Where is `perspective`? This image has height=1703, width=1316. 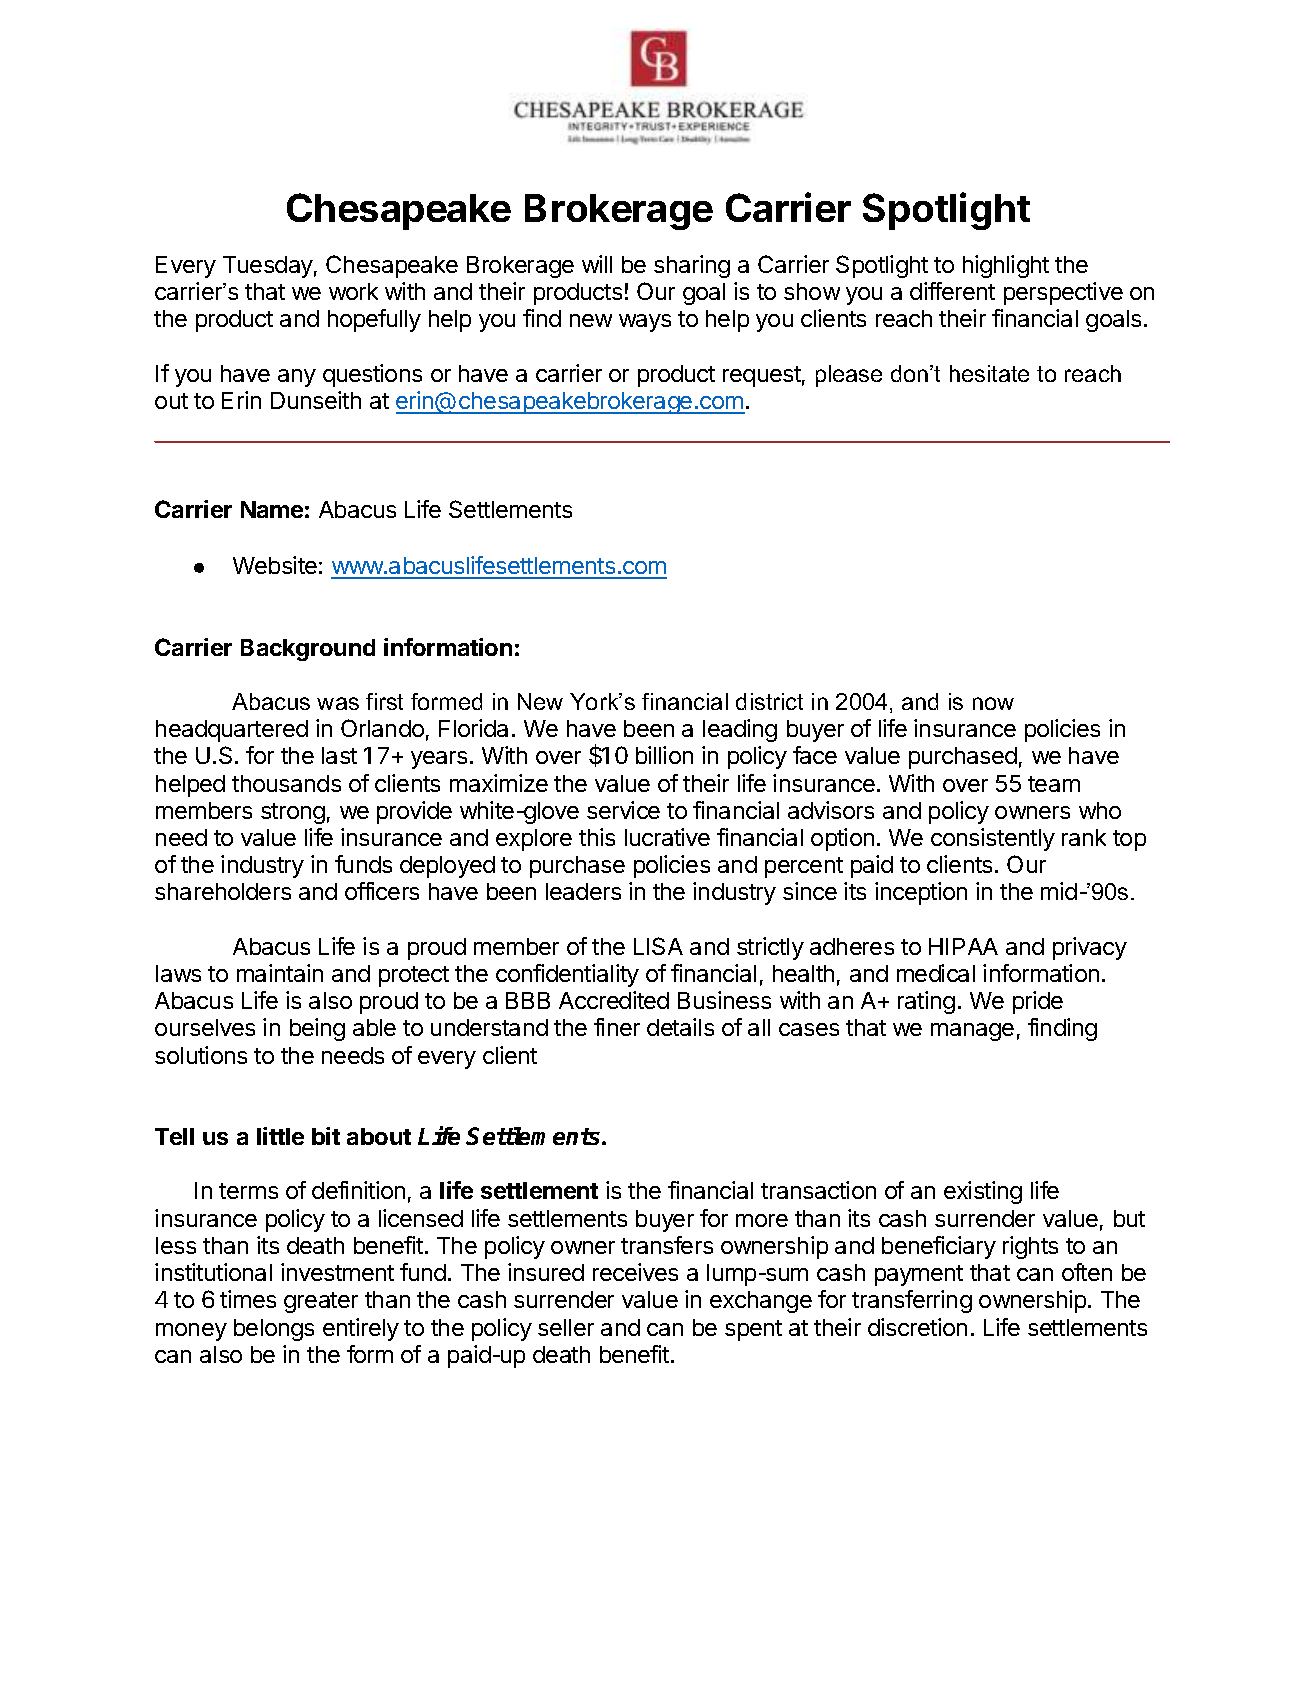 perspective is located at coordinates (1063, 293).
